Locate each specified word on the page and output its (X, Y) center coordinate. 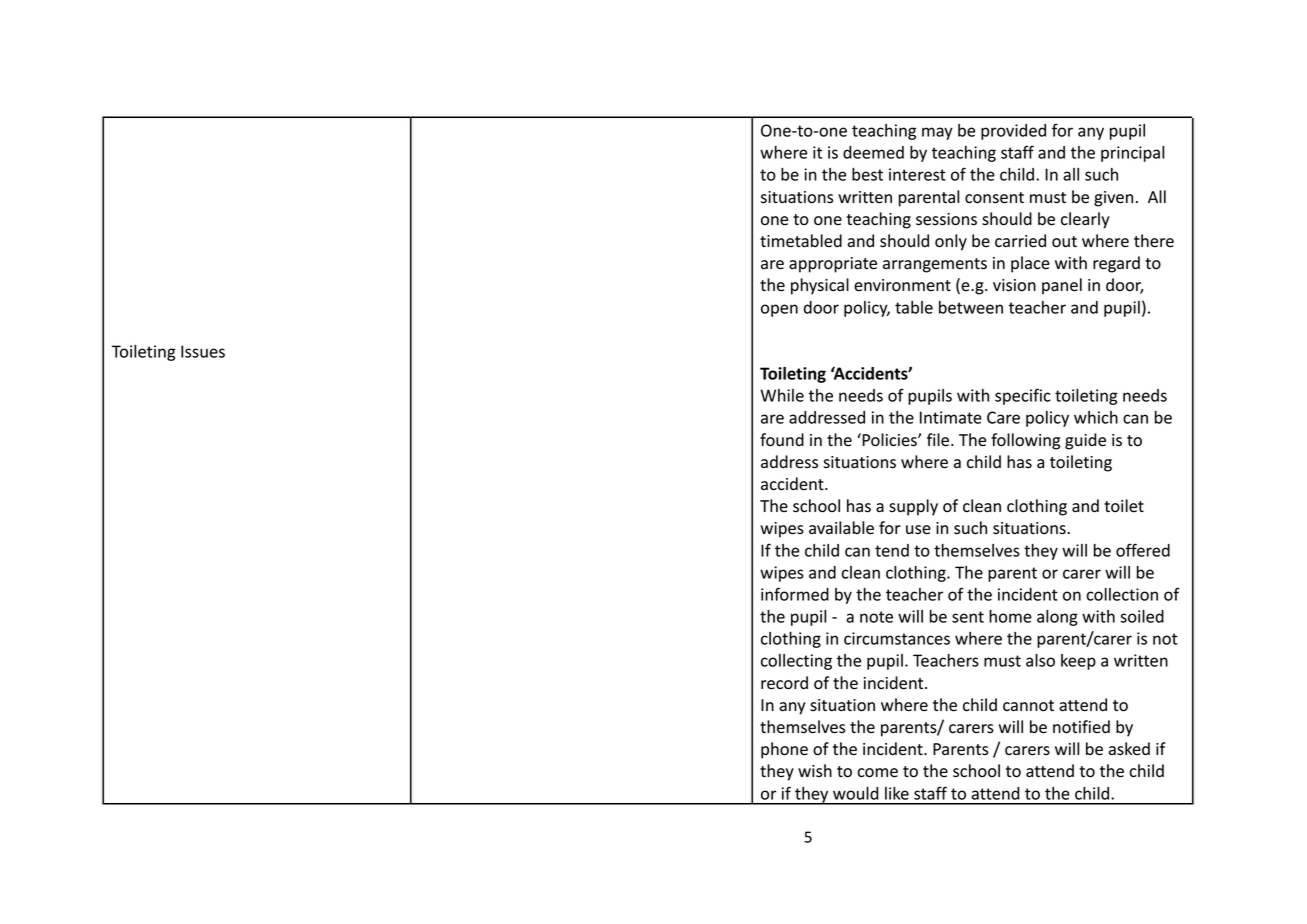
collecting (796, 662)
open (779, 310)
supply (913, 507)
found (782, 440)
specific (1023, 396)
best (867, 174)
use (918, 530)
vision (1014, 285)
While (782, 395)
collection (1122, 594)
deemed (873, 152)
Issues (203, 351)
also (1040, 660)
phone (784, 750)
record (784, 683)
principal (1132, 154)
